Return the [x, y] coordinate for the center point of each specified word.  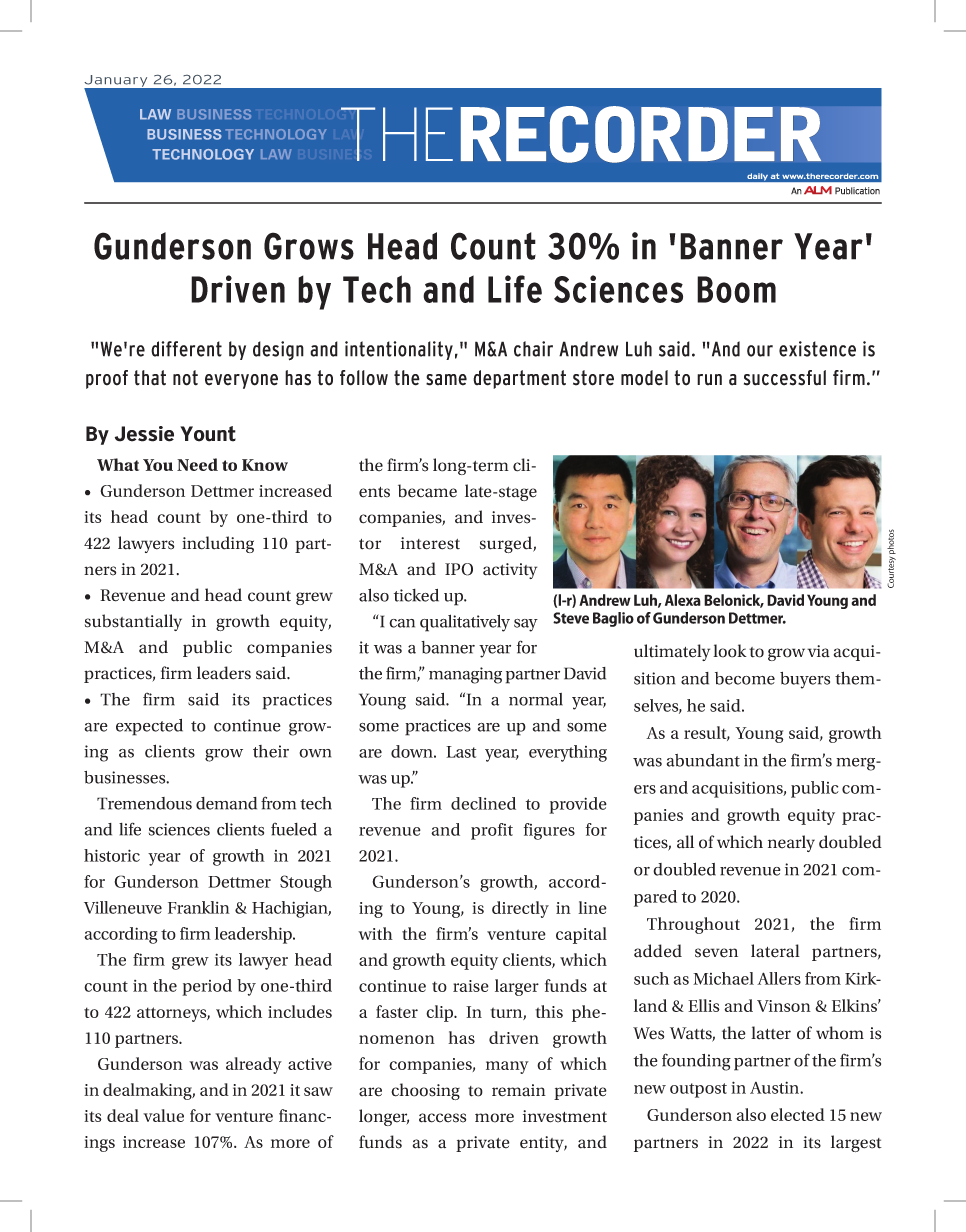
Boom [736, 289]
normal [536, 699]
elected [798, 1114]
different [186, 349]
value [163, 1115]
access [442, 1118]
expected [149, 727]
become [745, 678]
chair [533, 349]
